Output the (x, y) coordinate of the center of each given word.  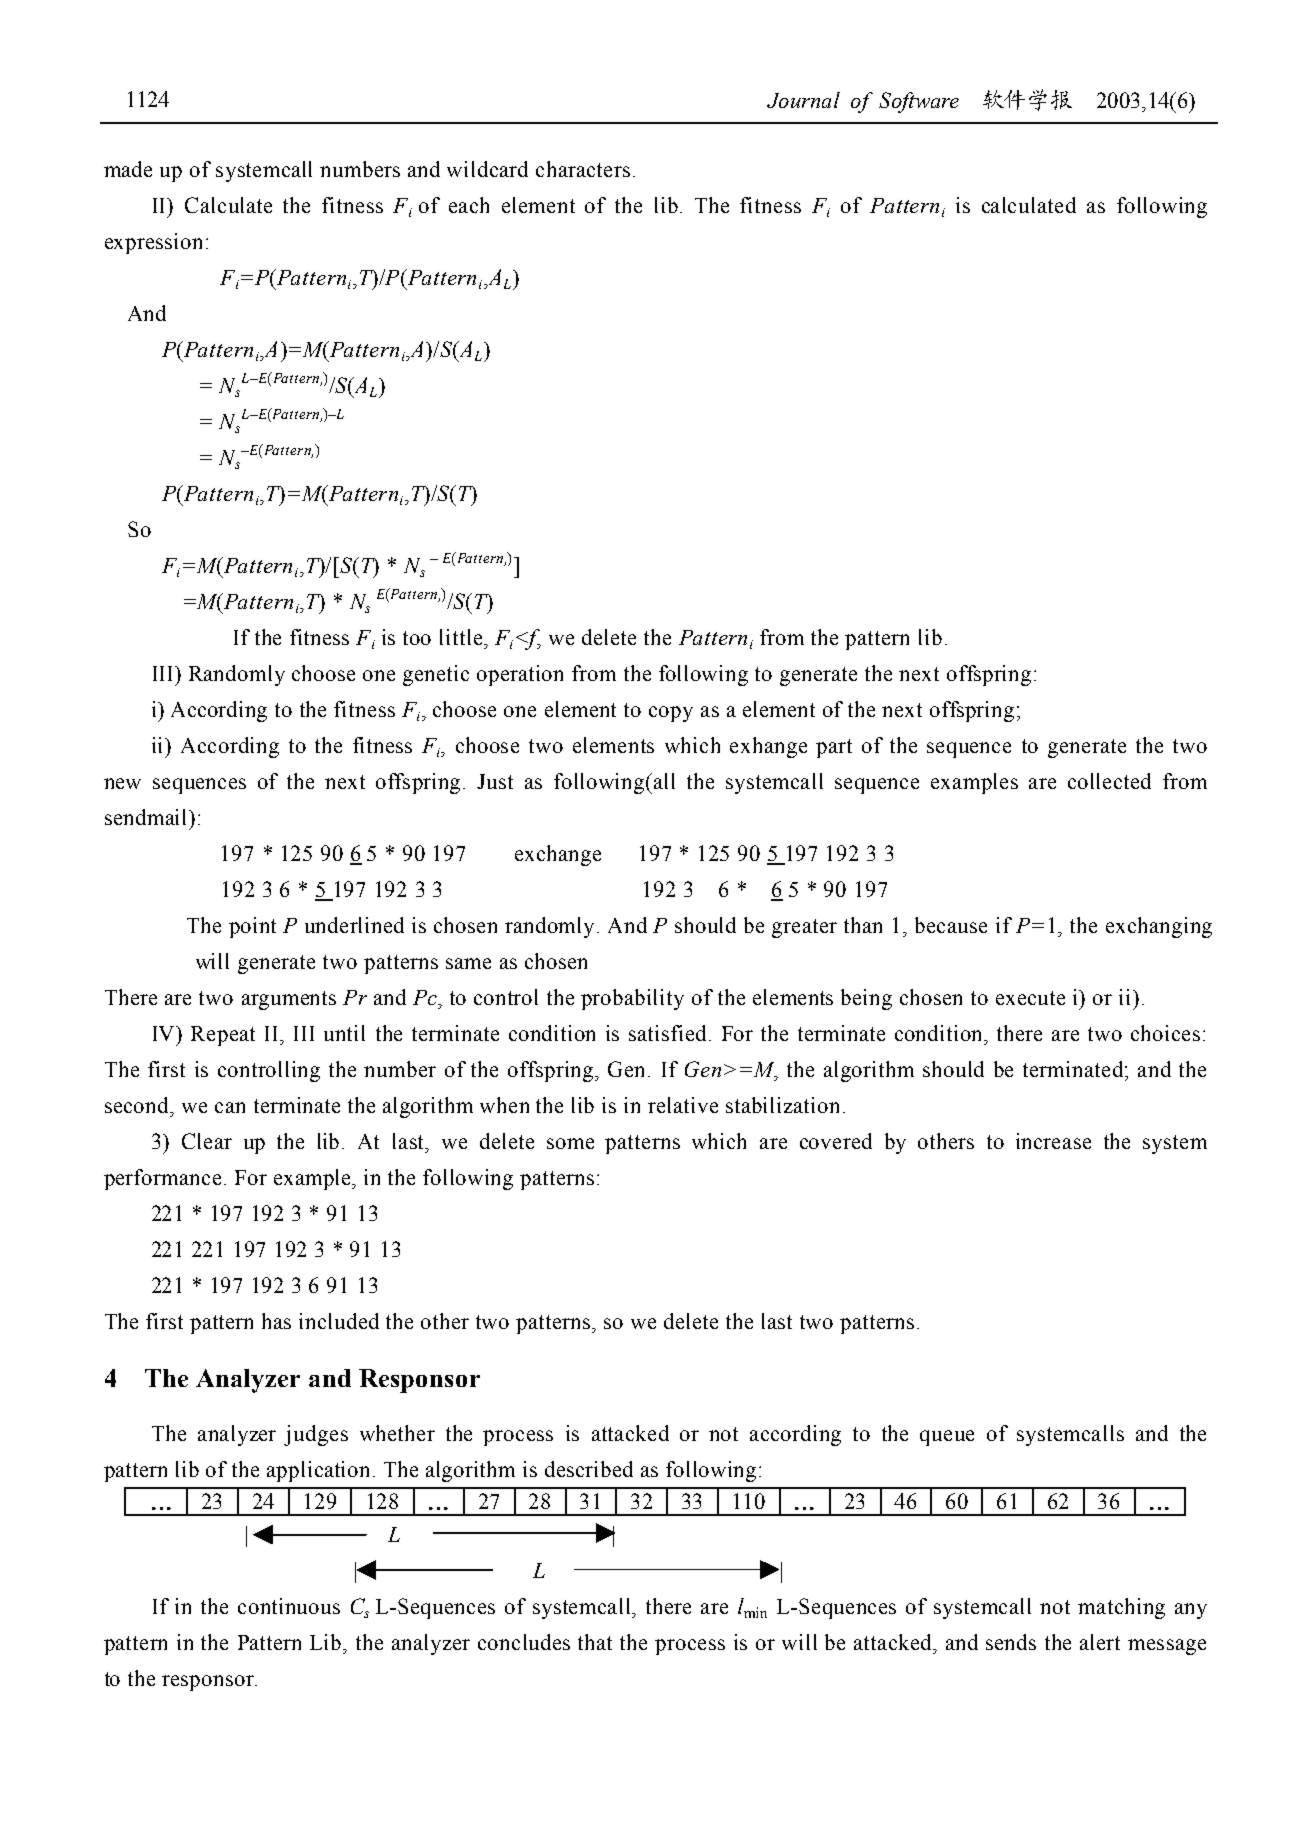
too (417, 638)
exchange (558, 855)
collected (1109, 781)
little (461, 637)
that (595, 1642)
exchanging (1159, 927)
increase (1053, 1141)
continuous (289, 1606)
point (252, 927)
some (570, 1143)
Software (919, 102)
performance (162, 1179)
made (128, 169)
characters (583, 169)
